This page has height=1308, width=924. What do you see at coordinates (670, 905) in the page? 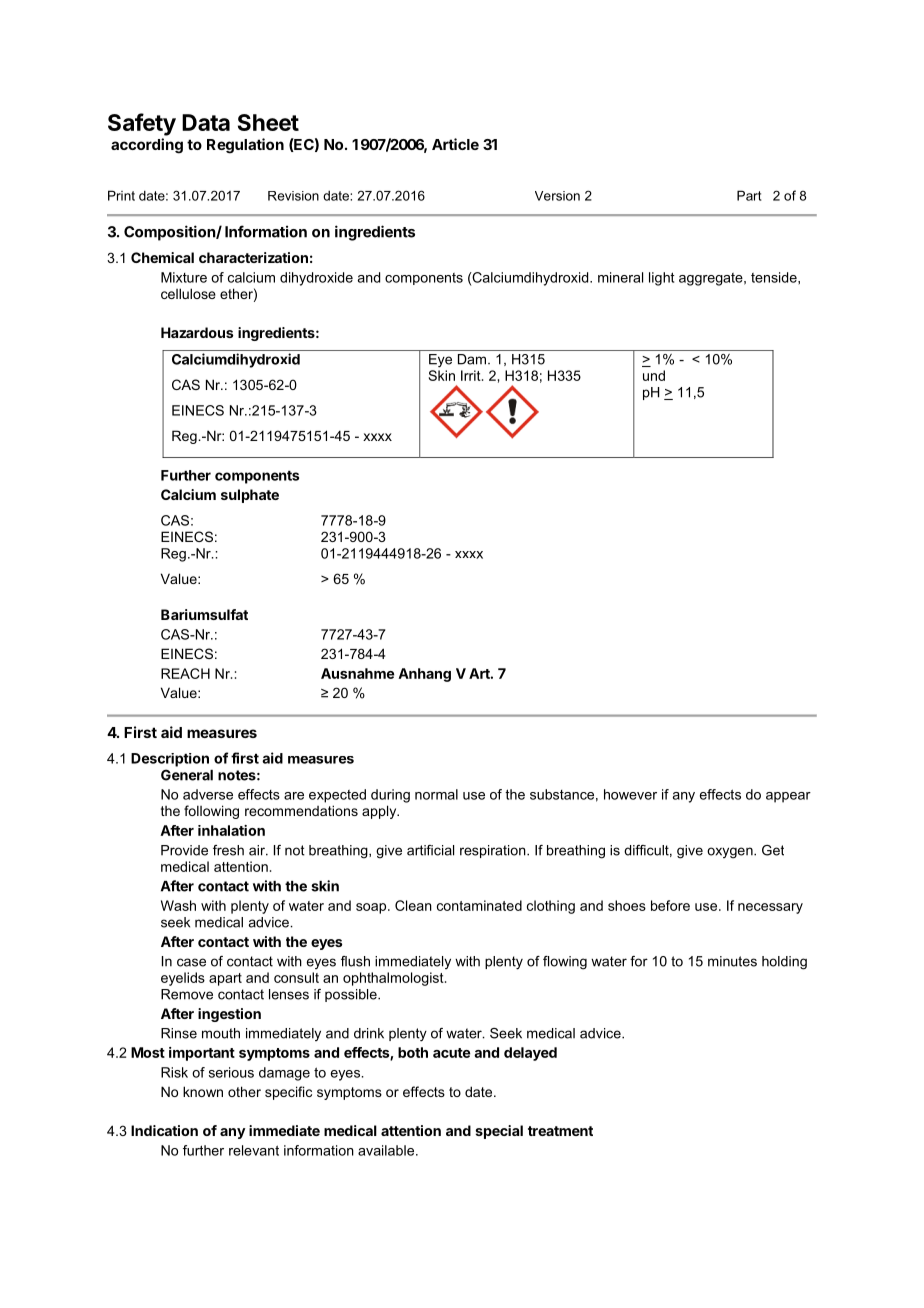
I see `before` at bounding box center [670, 905].
